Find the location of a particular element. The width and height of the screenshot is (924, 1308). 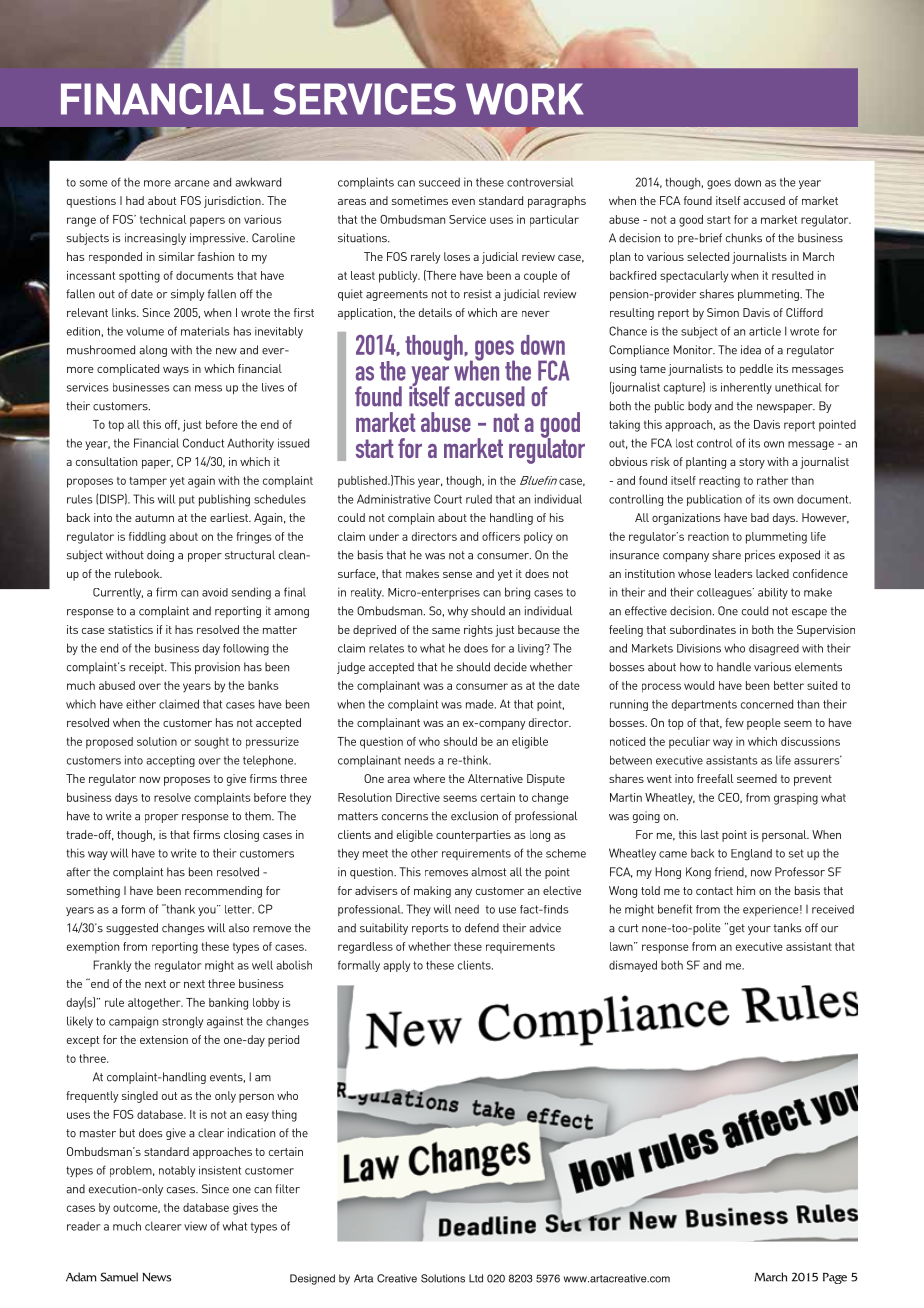

arcane is located at coordinates (191, 183).
